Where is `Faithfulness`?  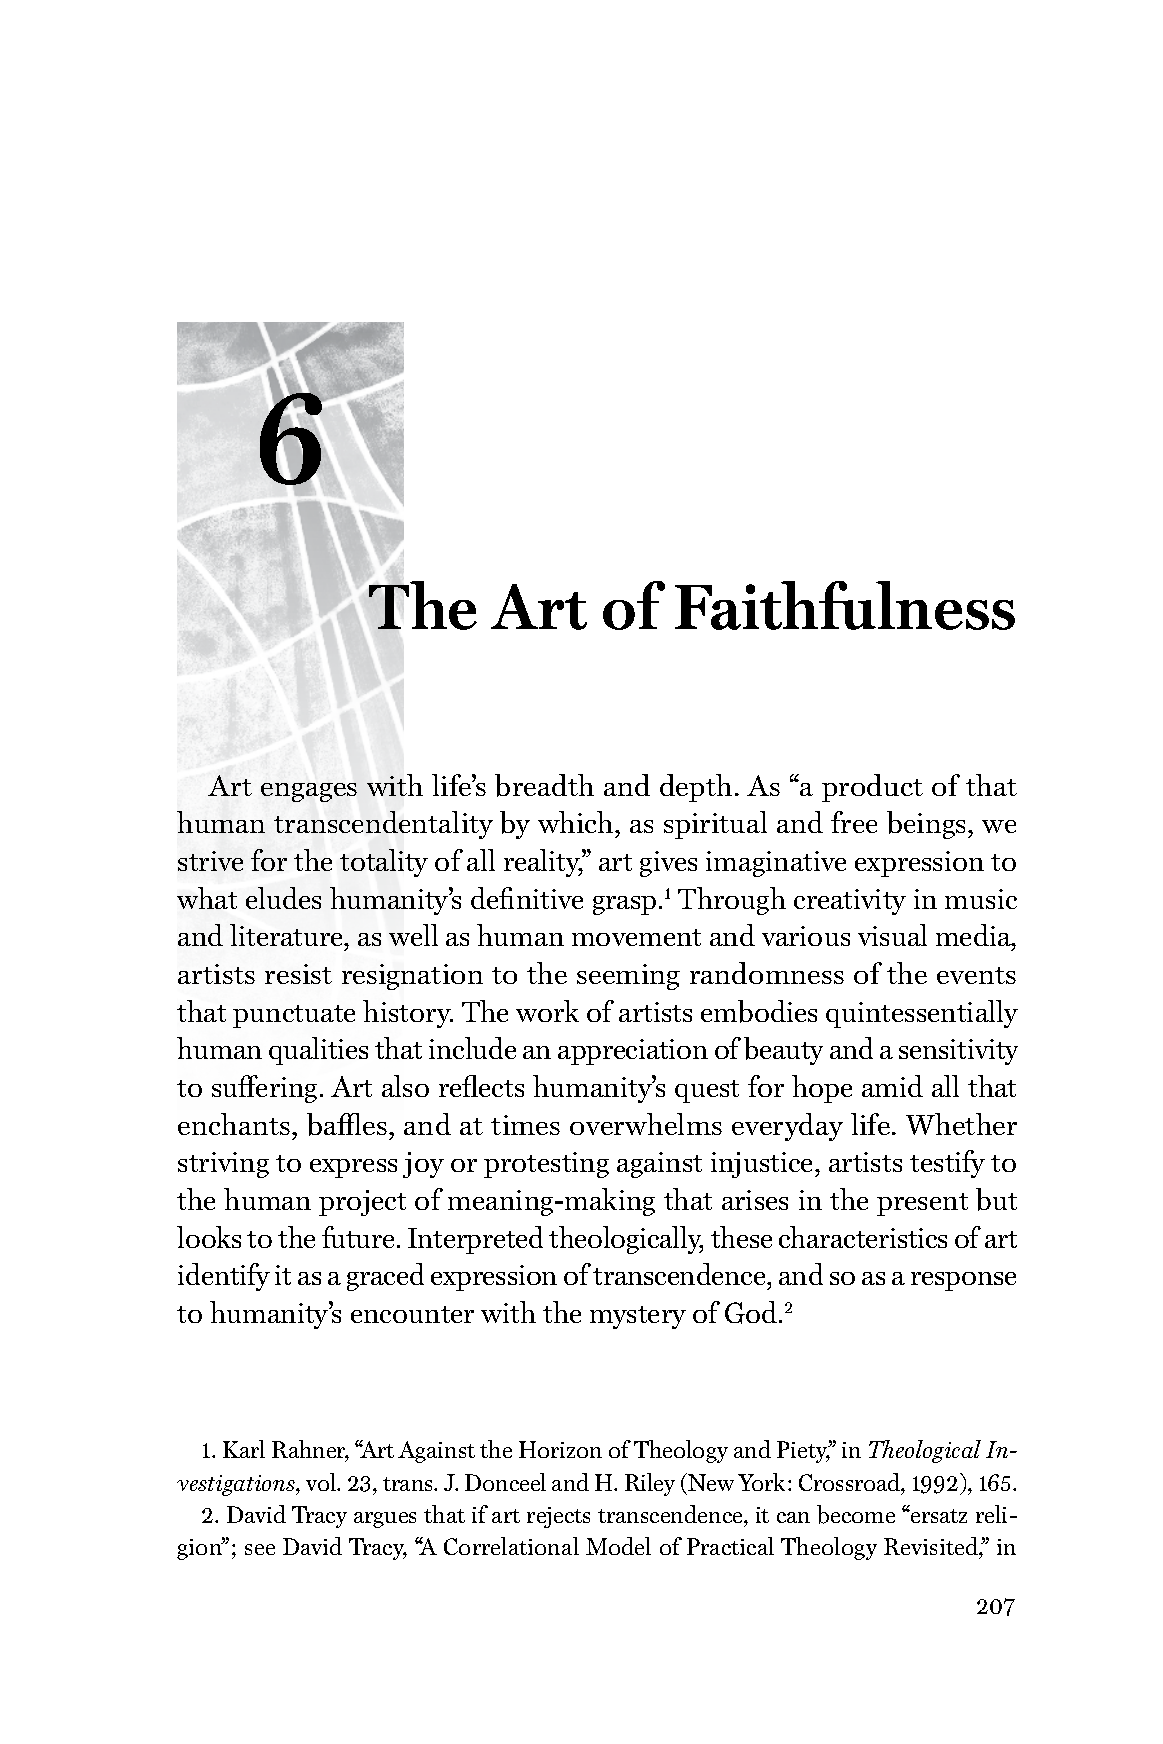 Faithfulness is located at coordinates (845, 605).
